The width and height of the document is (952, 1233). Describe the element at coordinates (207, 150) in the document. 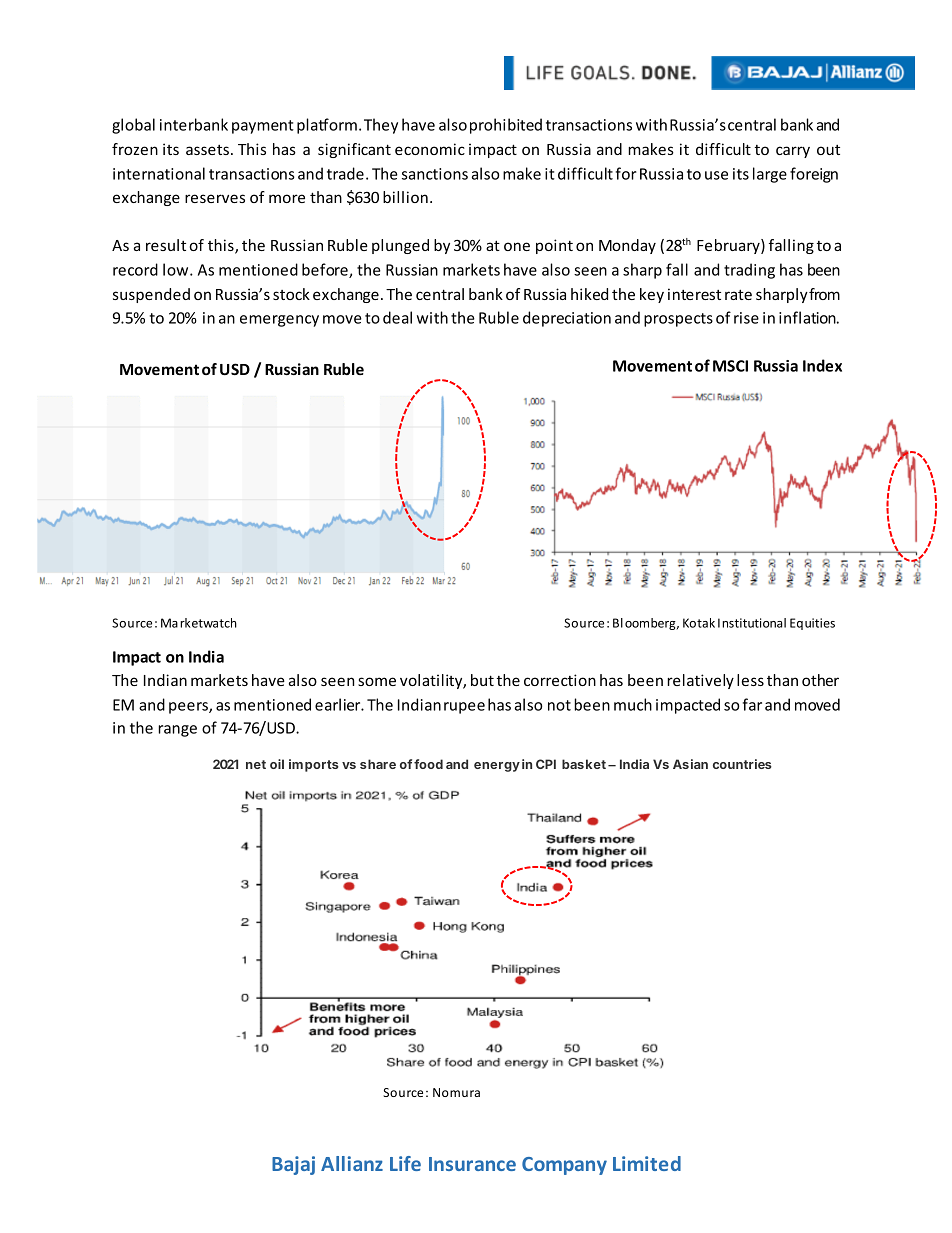

I see `assets` at that location.
